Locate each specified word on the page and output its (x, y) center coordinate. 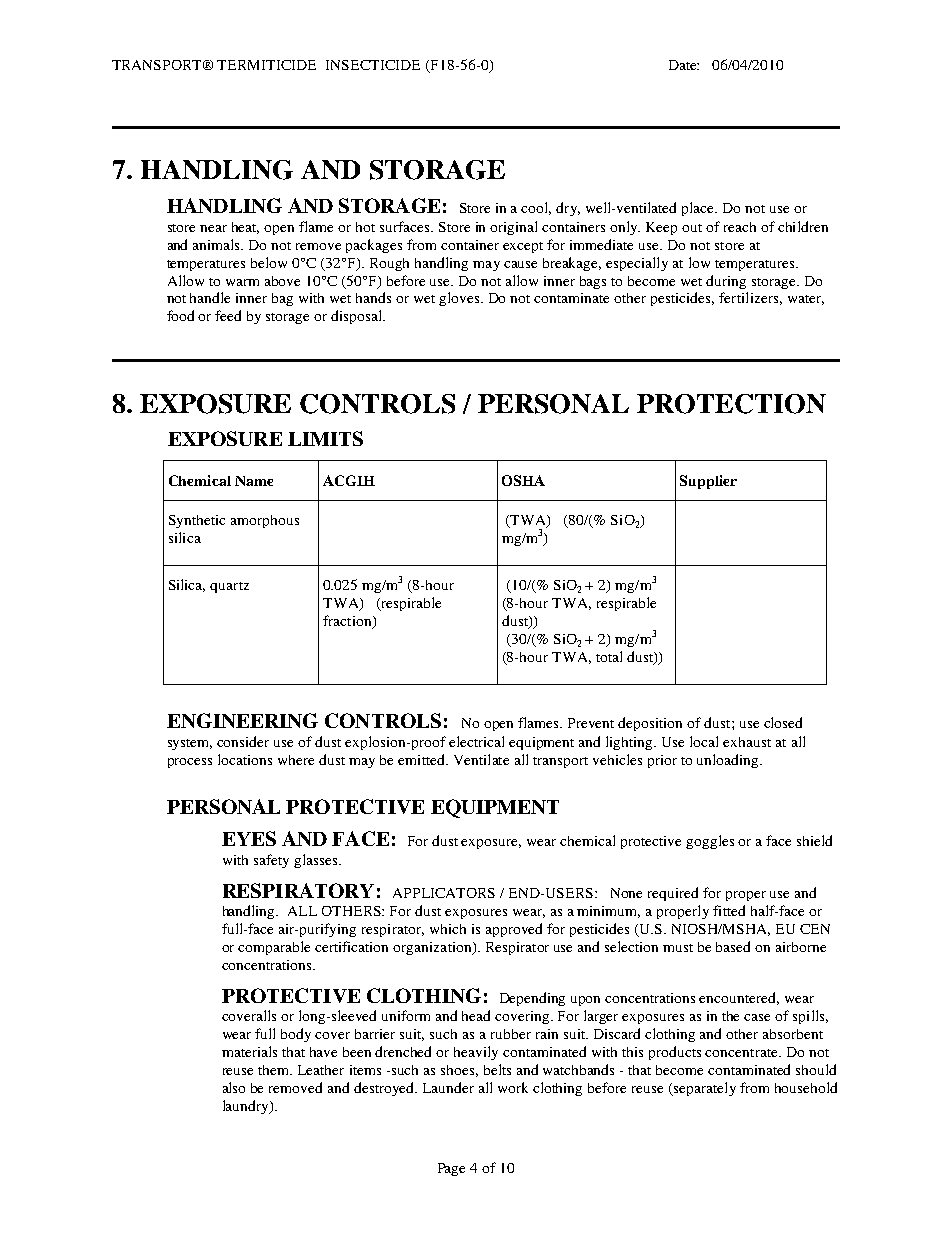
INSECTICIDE (373, 65)
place (699, 209)
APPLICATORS (444, 893)
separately (704, 1089)
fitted (729, 910)
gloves (460, 299)
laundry (247, 1107)
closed (783, 722)
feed (228, 315)
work (513, 1087)
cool (536, 208)
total (609, 656)
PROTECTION (731, 404)
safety (271, 861)
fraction (348, 622)
